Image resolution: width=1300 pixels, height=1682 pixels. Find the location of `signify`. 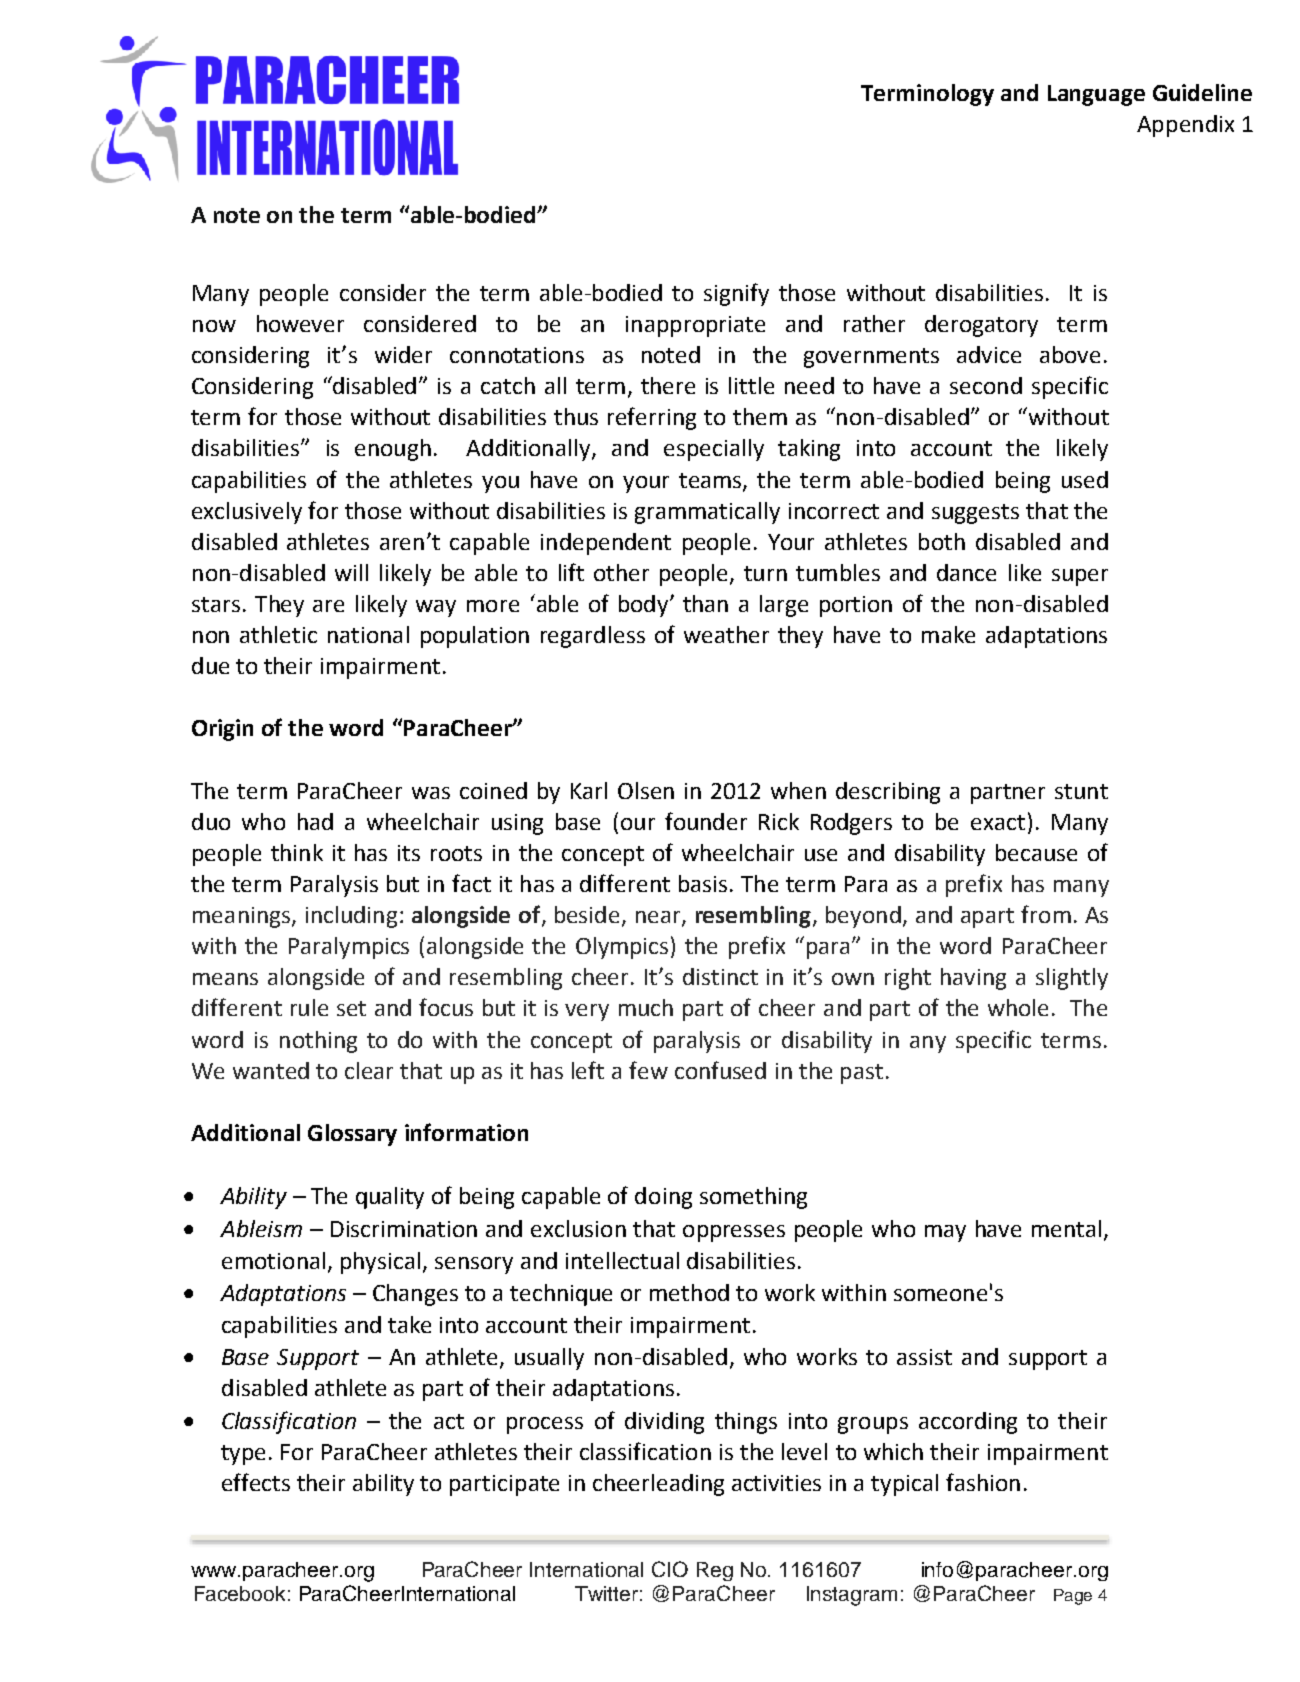

signify is located at coordinates (736, 294).
